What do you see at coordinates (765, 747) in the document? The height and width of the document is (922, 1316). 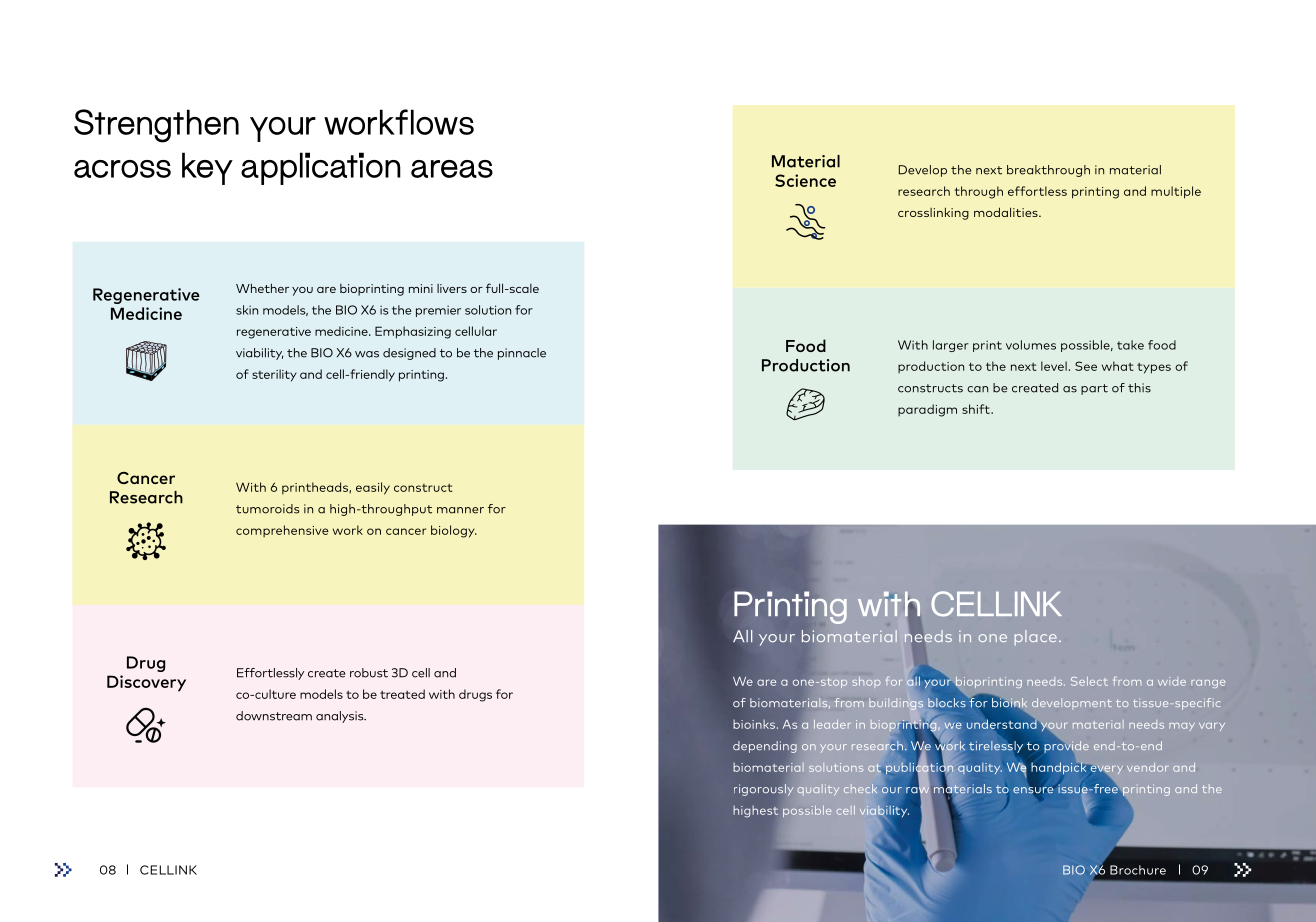 I see `depending` at bounding box center [765, 747].
